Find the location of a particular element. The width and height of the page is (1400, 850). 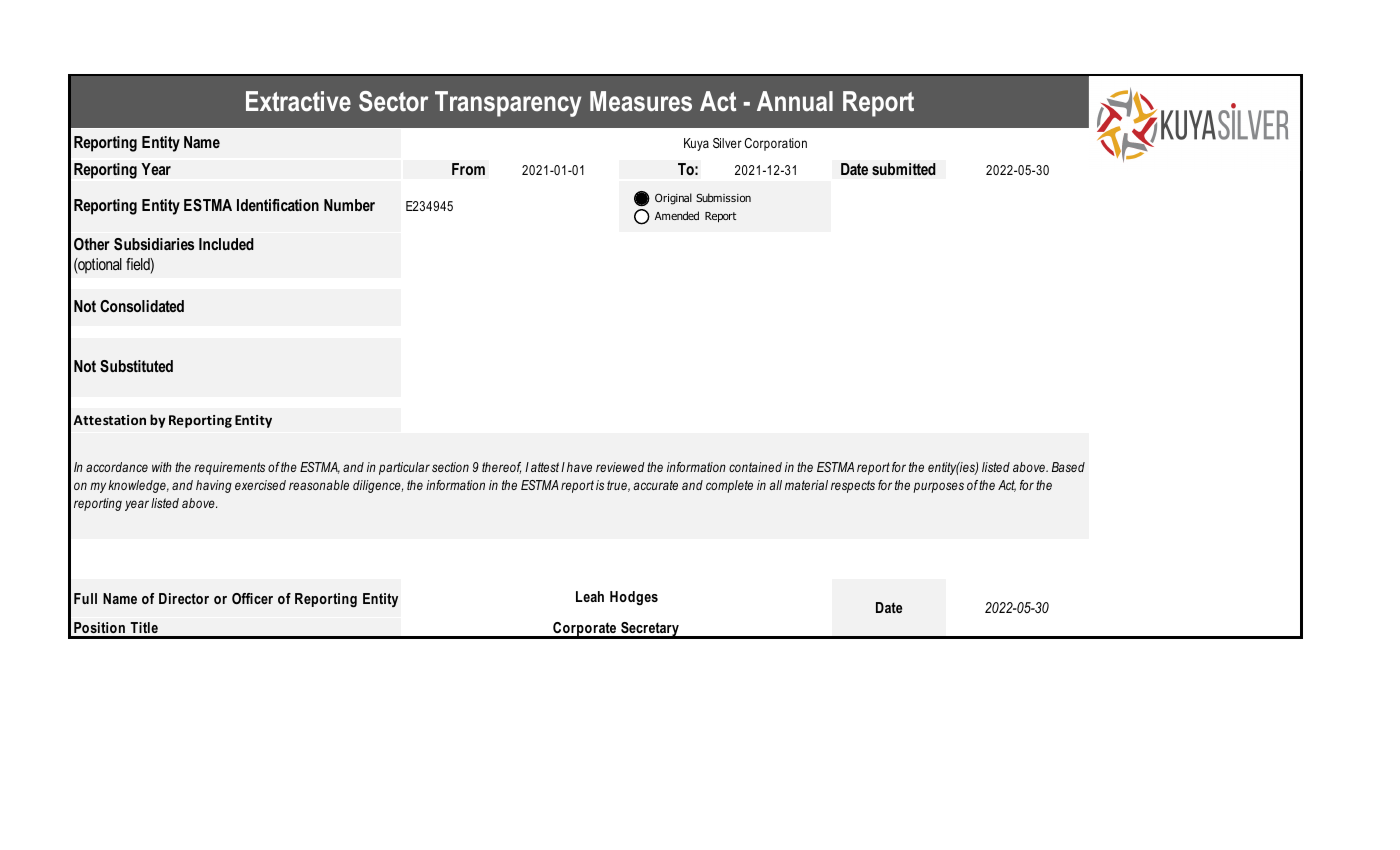

requirements is located at coordinates (229, 468).
